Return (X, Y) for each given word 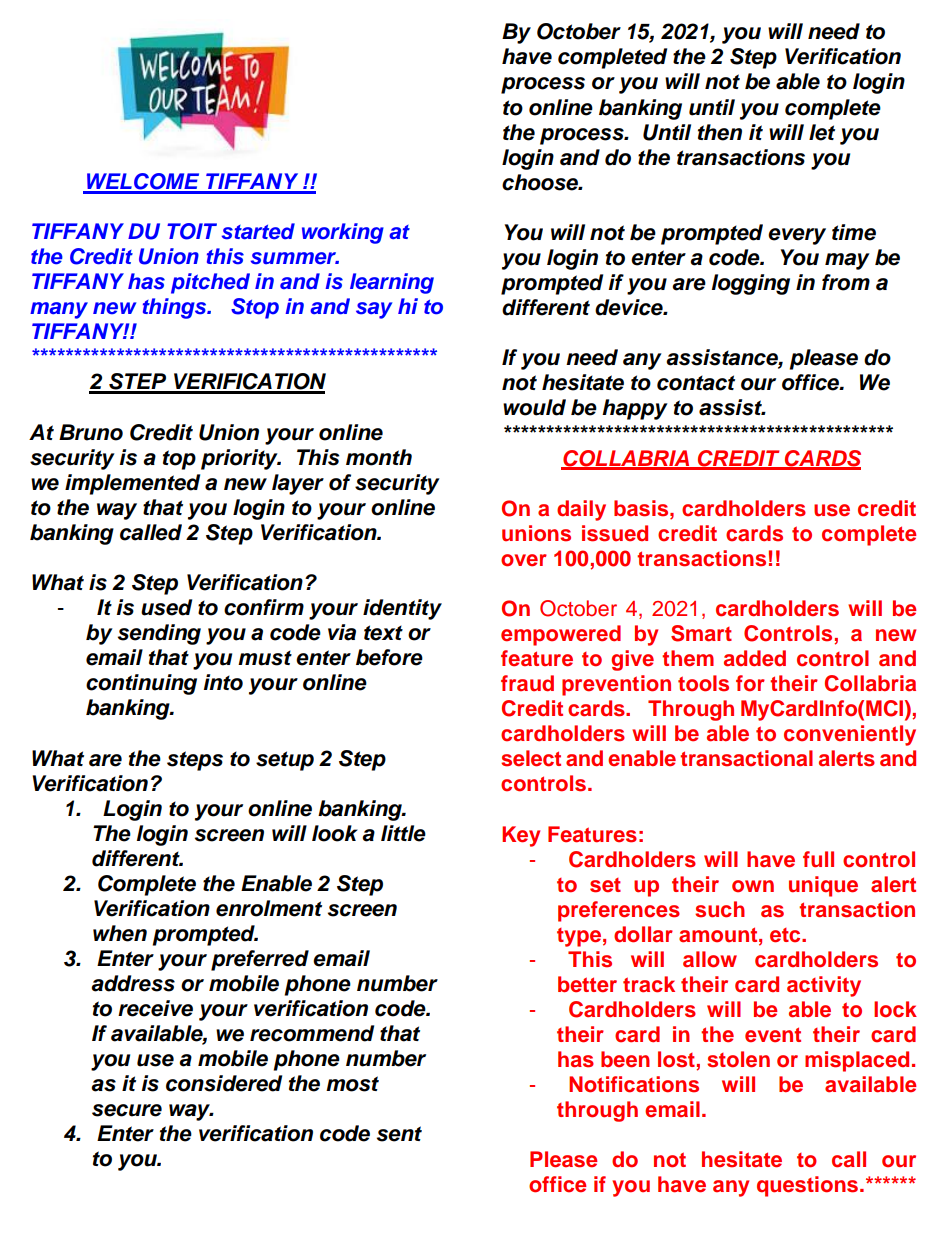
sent (399, 1134)
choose (541, 182)
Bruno (91, 432)
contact (696, 383)
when (120, 933)
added (755, 658)
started (258, 231)
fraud (527, 683)
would (534, 407)
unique (823, 886)
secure (127, 1110)
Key (521, 836)
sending (159, 634)
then (720, 132)
